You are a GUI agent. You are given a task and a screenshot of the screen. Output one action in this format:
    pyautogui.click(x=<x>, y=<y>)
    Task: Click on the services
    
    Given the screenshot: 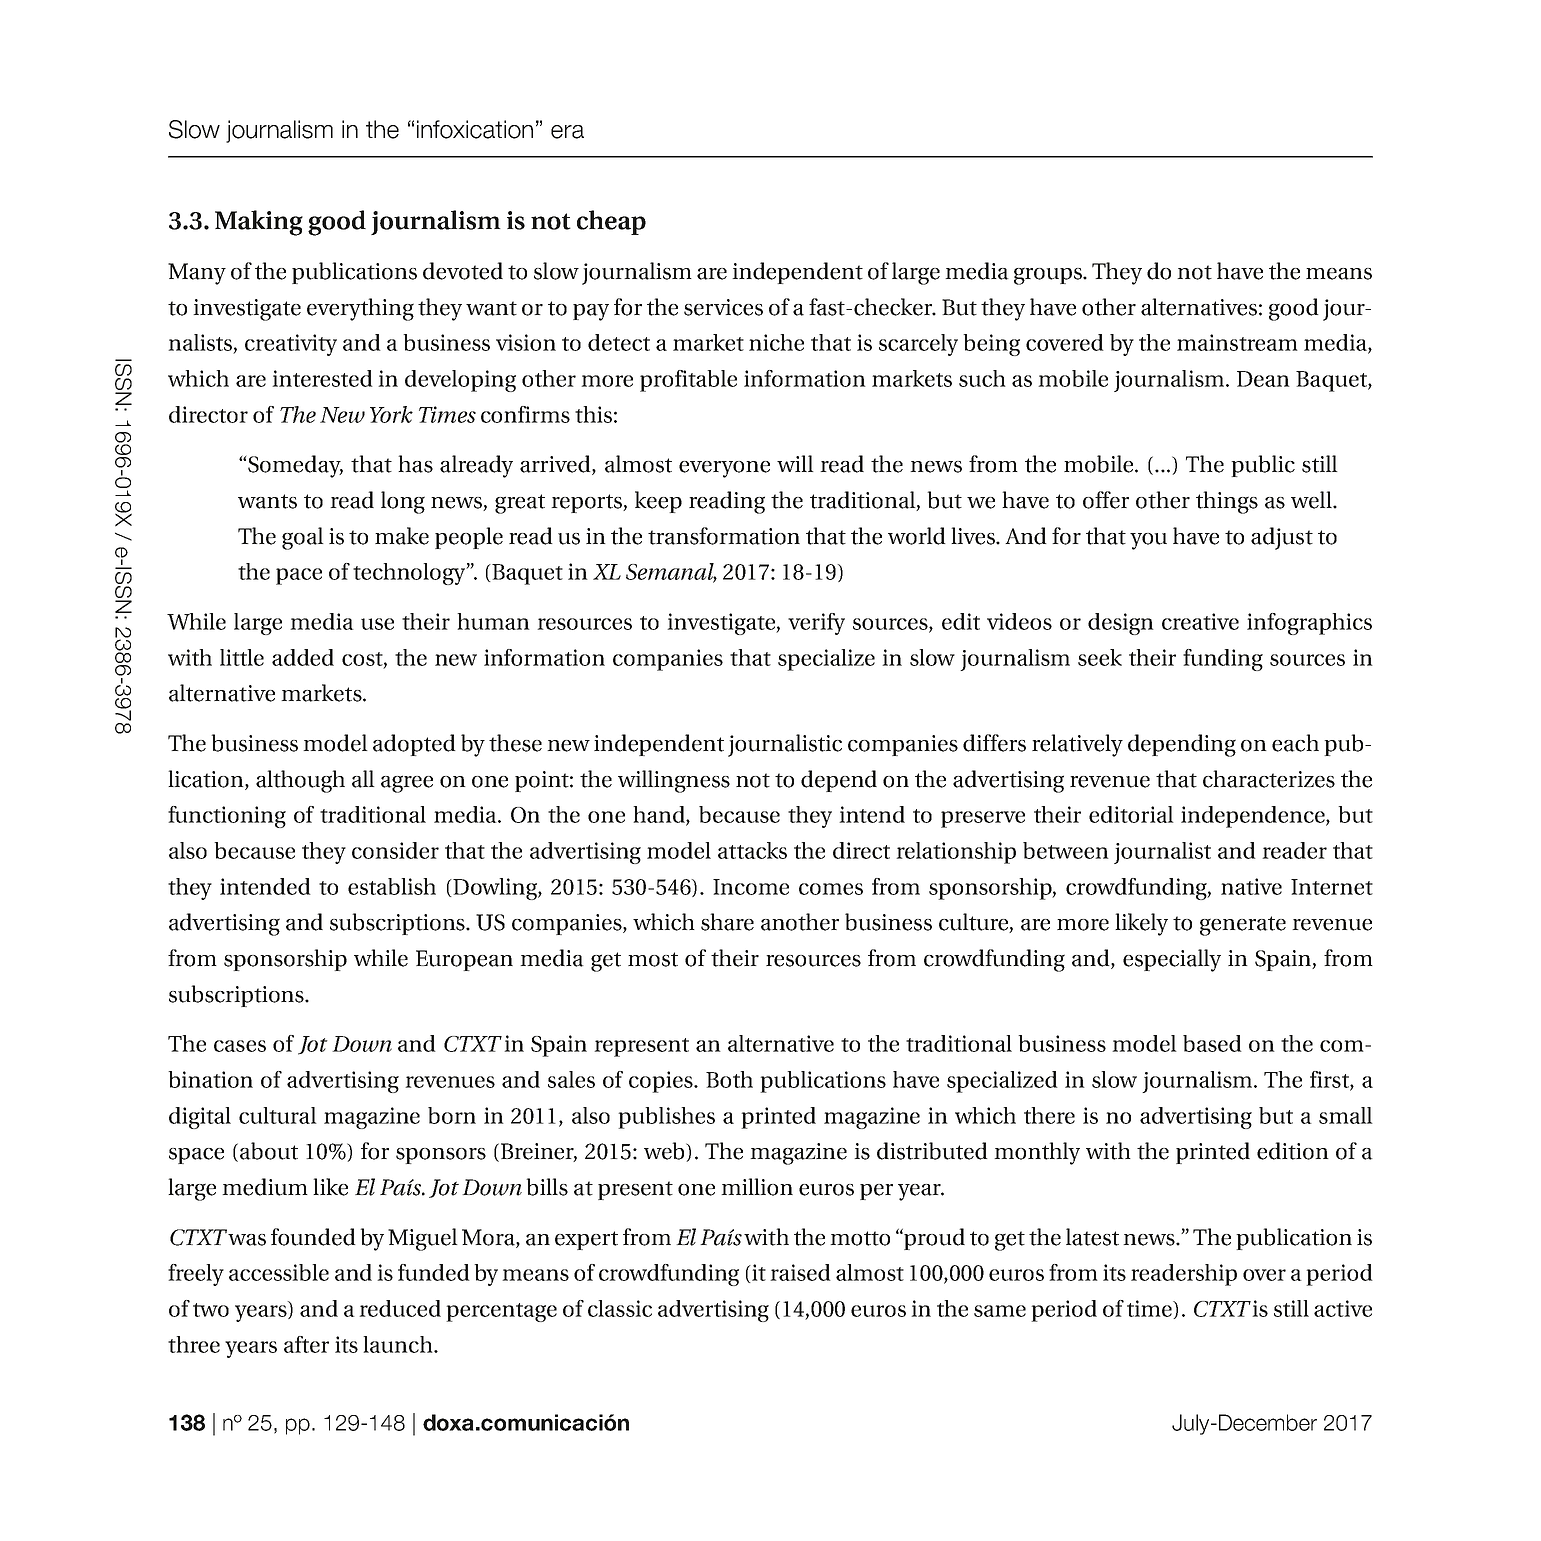 What is the action you would take?
    pyautogui.click(x=723, y=307)
